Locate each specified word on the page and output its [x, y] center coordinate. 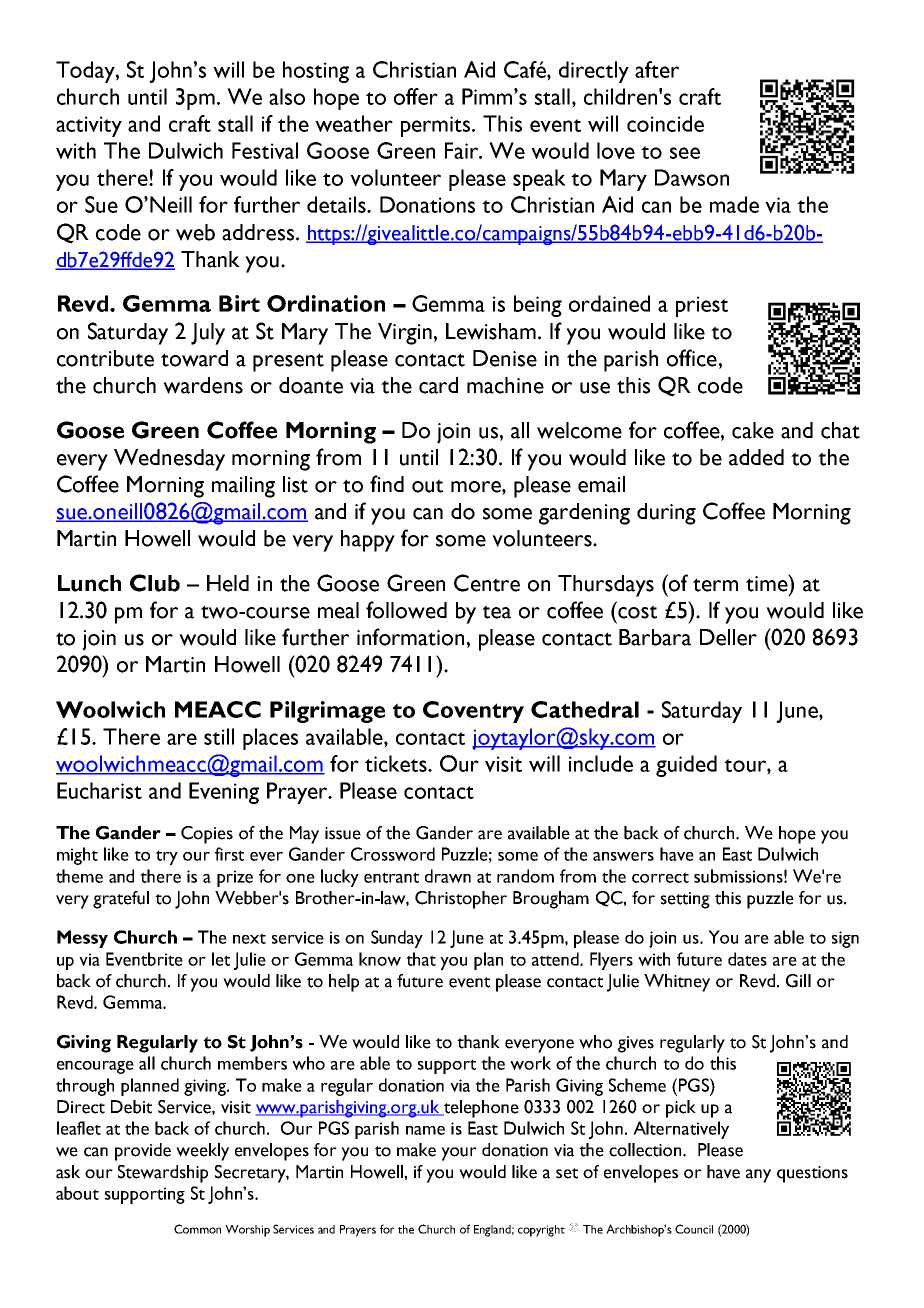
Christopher [461, 900]
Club [155, 583]
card [438, 385]
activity [89, 126]
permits [437, 126]
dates [747, 959]
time [768, 583]
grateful [121, 900]
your [459, 1154]
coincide [665, 123]
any [758, 1176]
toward [194, 358]
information [410, 637]
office [692, 358]
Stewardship [163, 1174]
